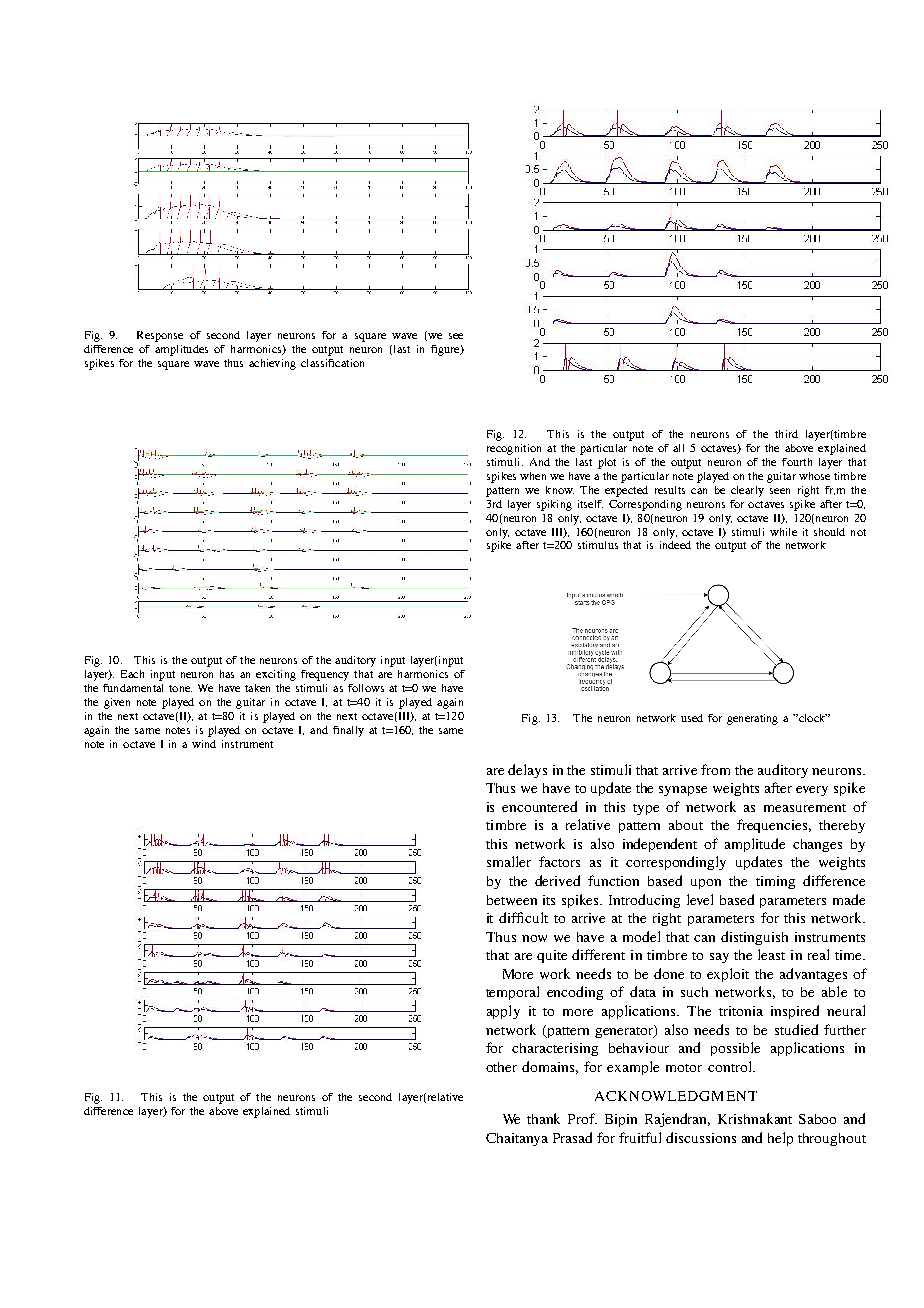 This document has height=1308, width=924. What do you see at coordinates (754, 938) in the document?
I see `distinguish` at bounding box center [754, 938].
